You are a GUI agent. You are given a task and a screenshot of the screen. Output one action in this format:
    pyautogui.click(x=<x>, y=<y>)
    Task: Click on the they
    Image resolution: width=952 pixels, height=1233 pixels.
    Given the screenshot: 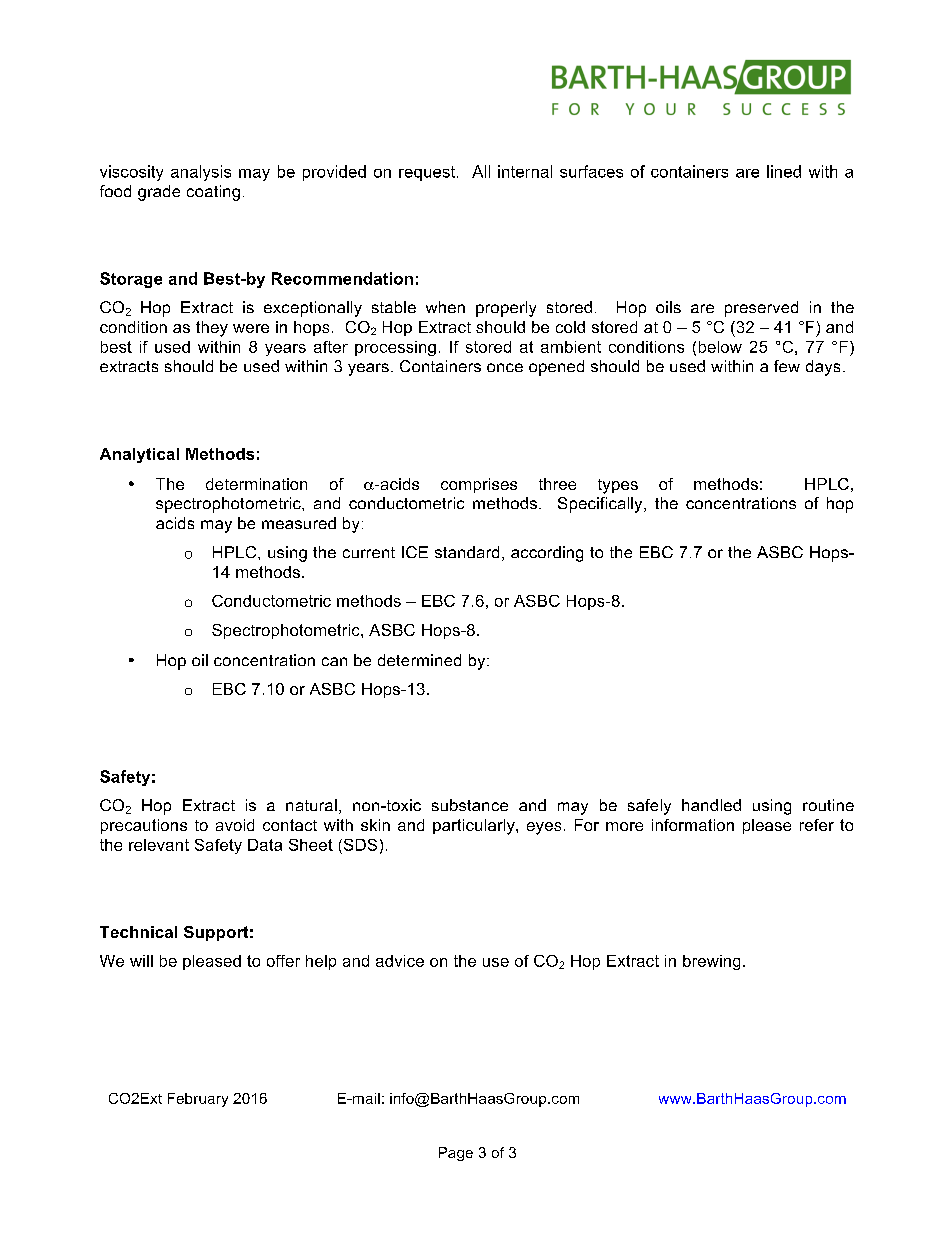 What is the action you would take?
    pyautogui.click(x=212, y=329)
